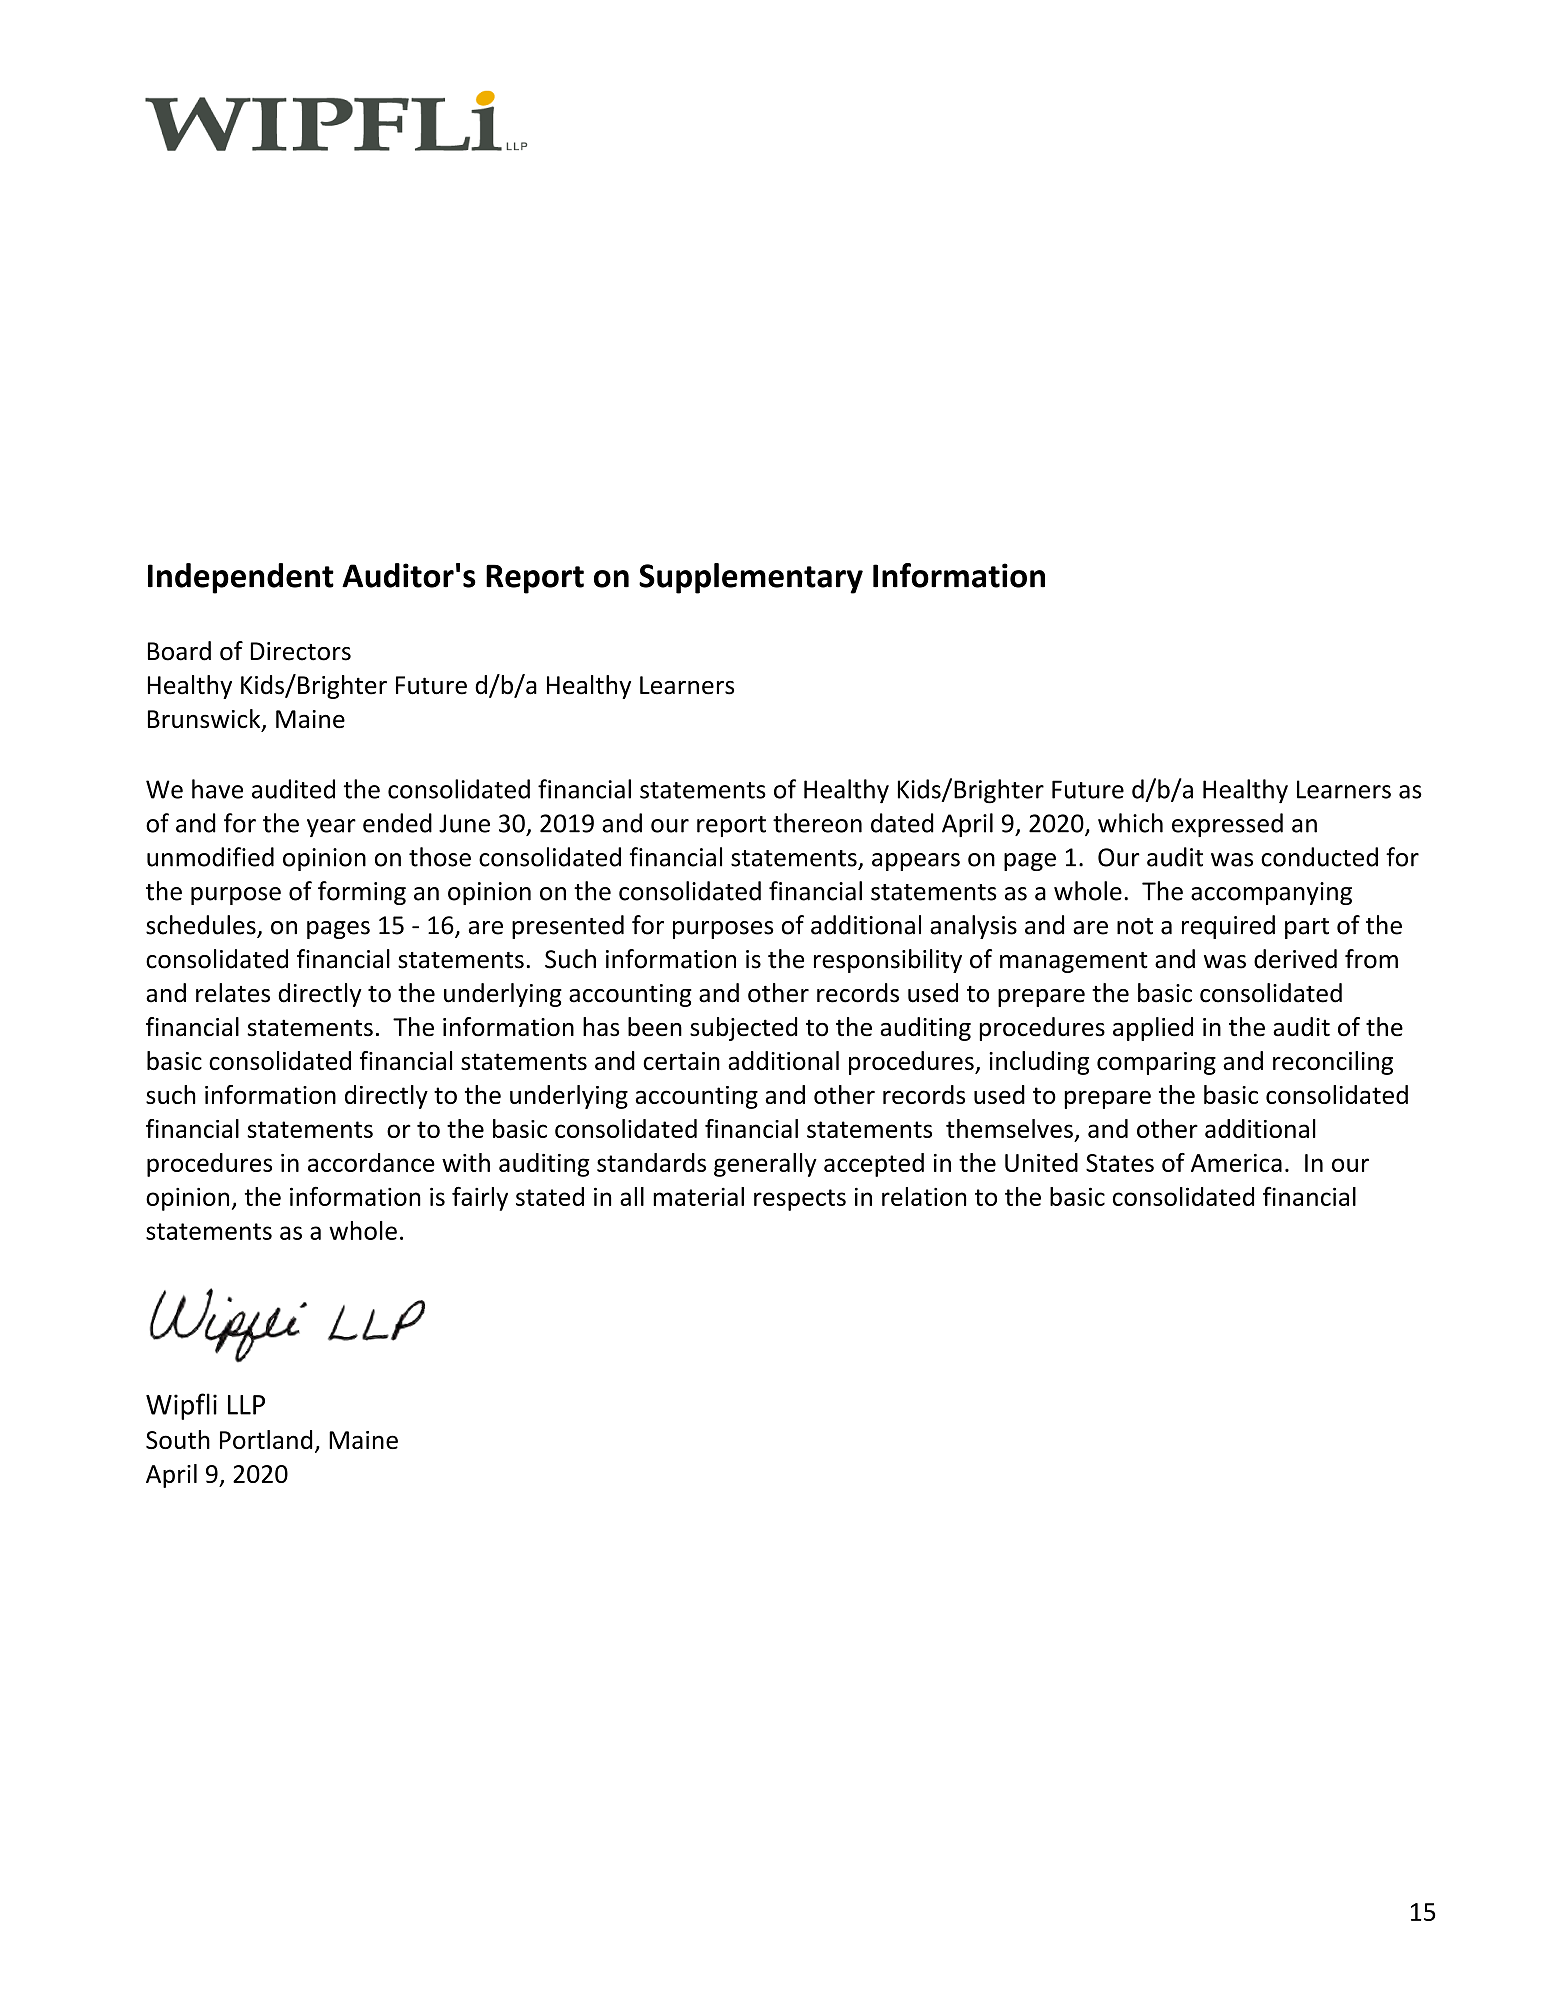  What do you see at coordinates (241, 578) in the screenshot?
I see `Independent` at bounding box center [241, 578].
